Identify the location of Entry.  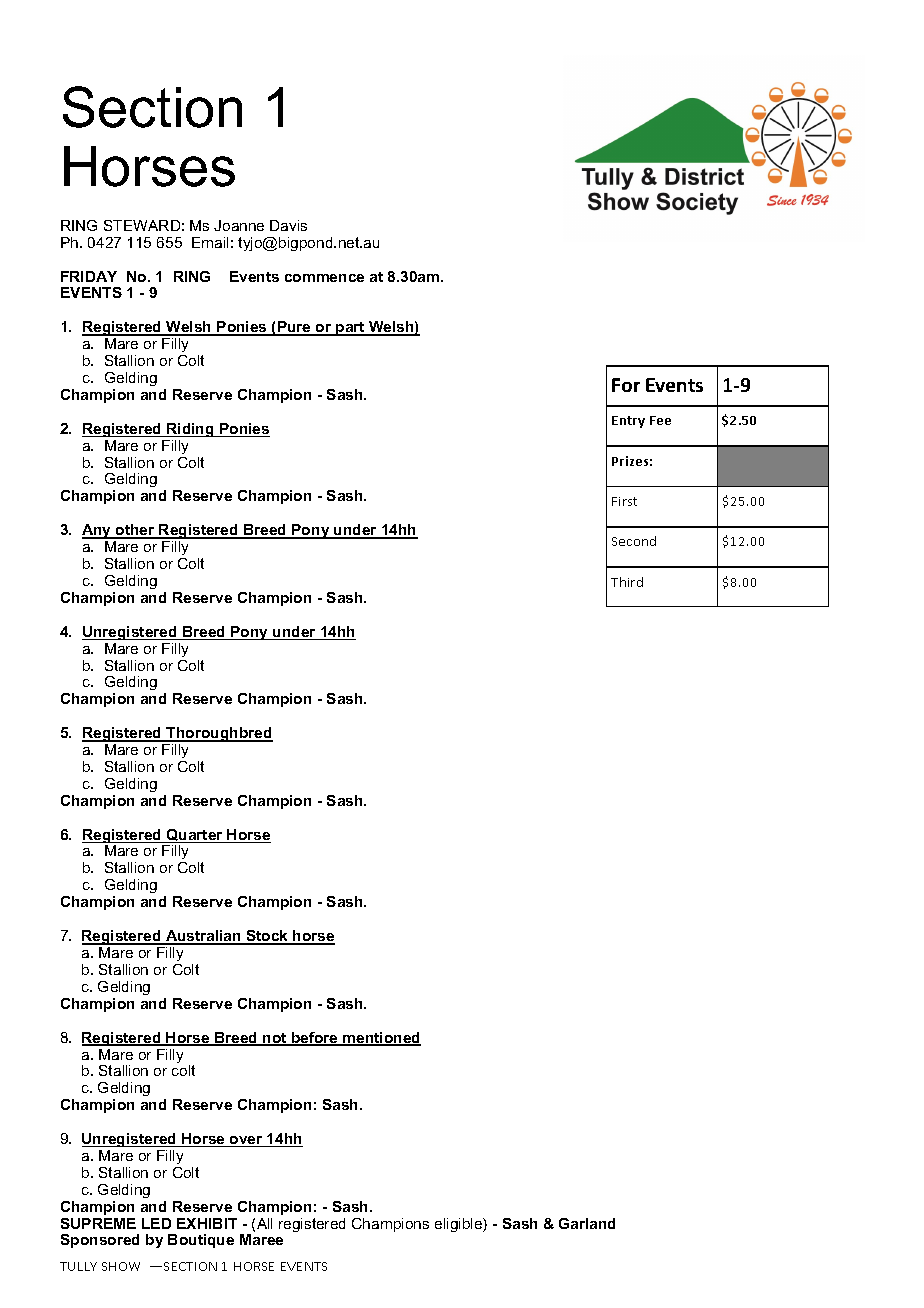
(628, 422).
